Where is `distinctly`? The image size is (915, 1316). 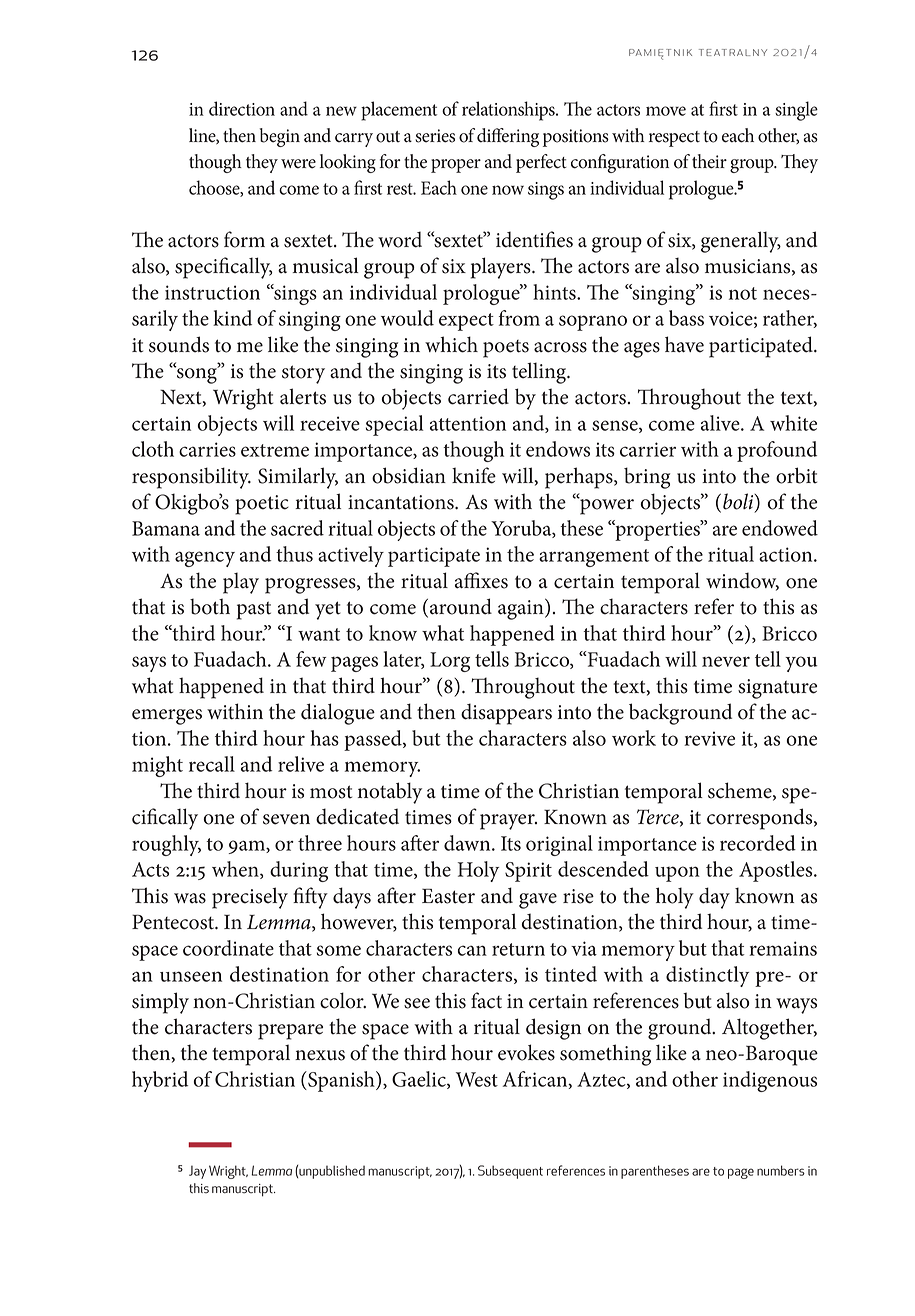 distinctly is located at coordinates (707, 976).
